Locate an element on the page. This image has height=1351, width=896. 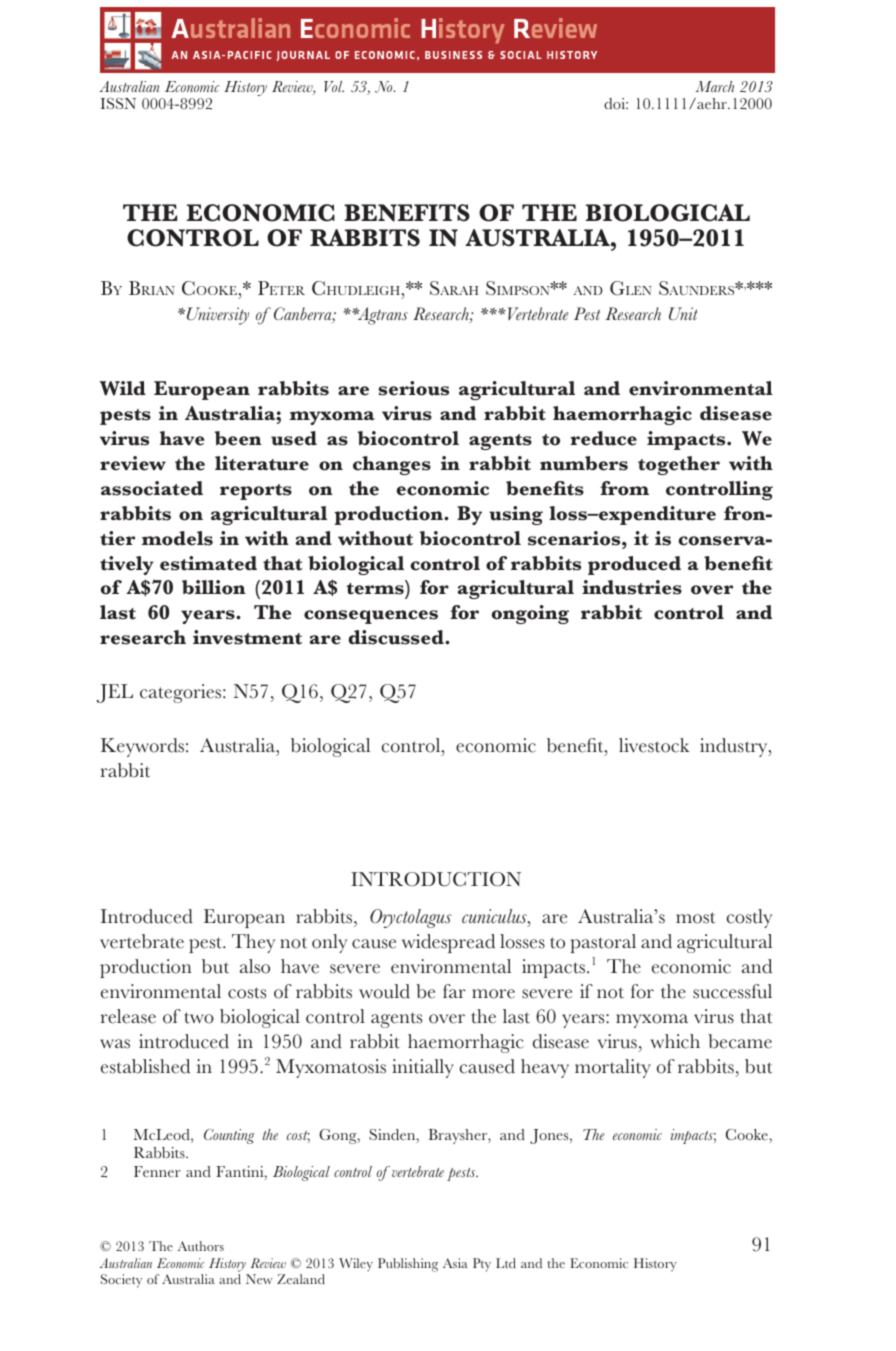
Vol is located at coordinates (334, 86).
